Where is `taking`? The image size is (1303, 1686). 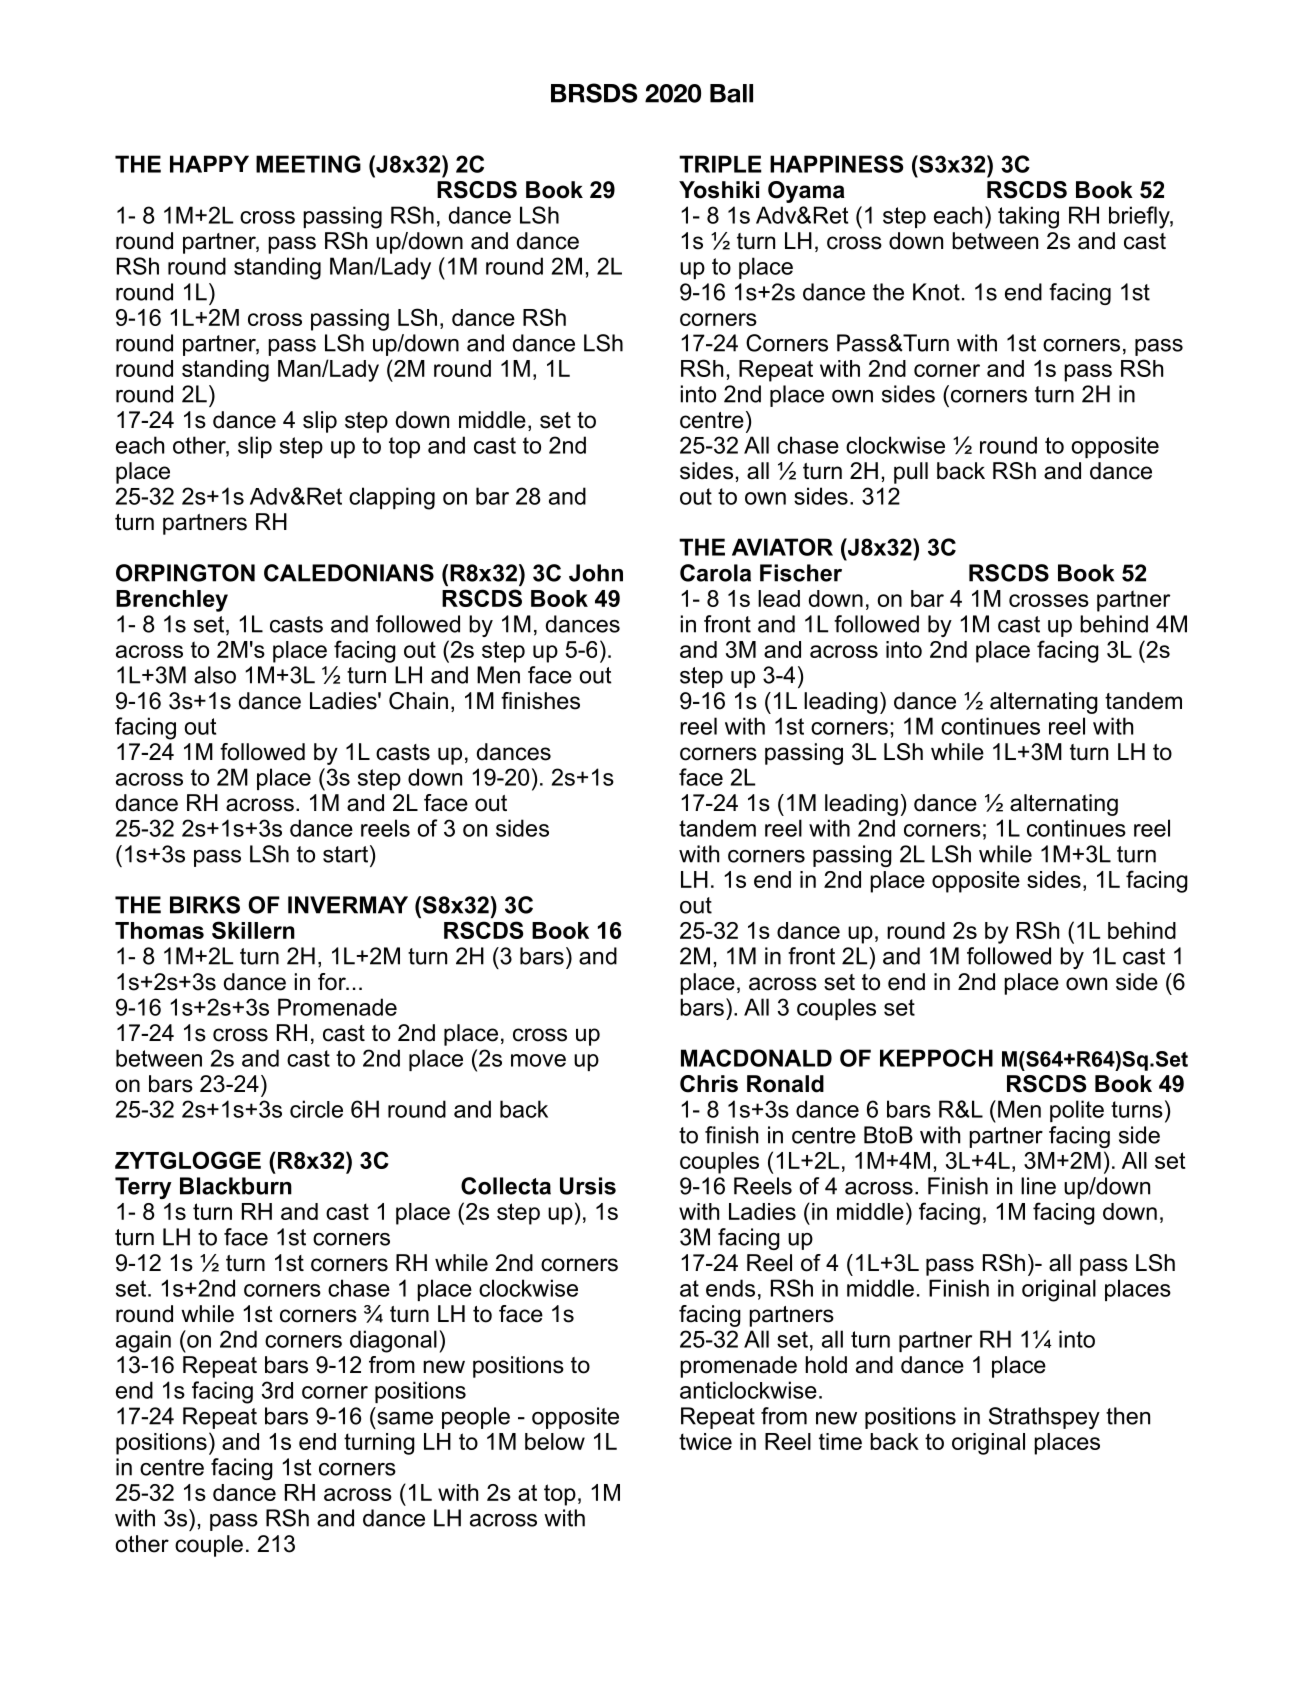
taking is located at coordinates (1028, 217).
